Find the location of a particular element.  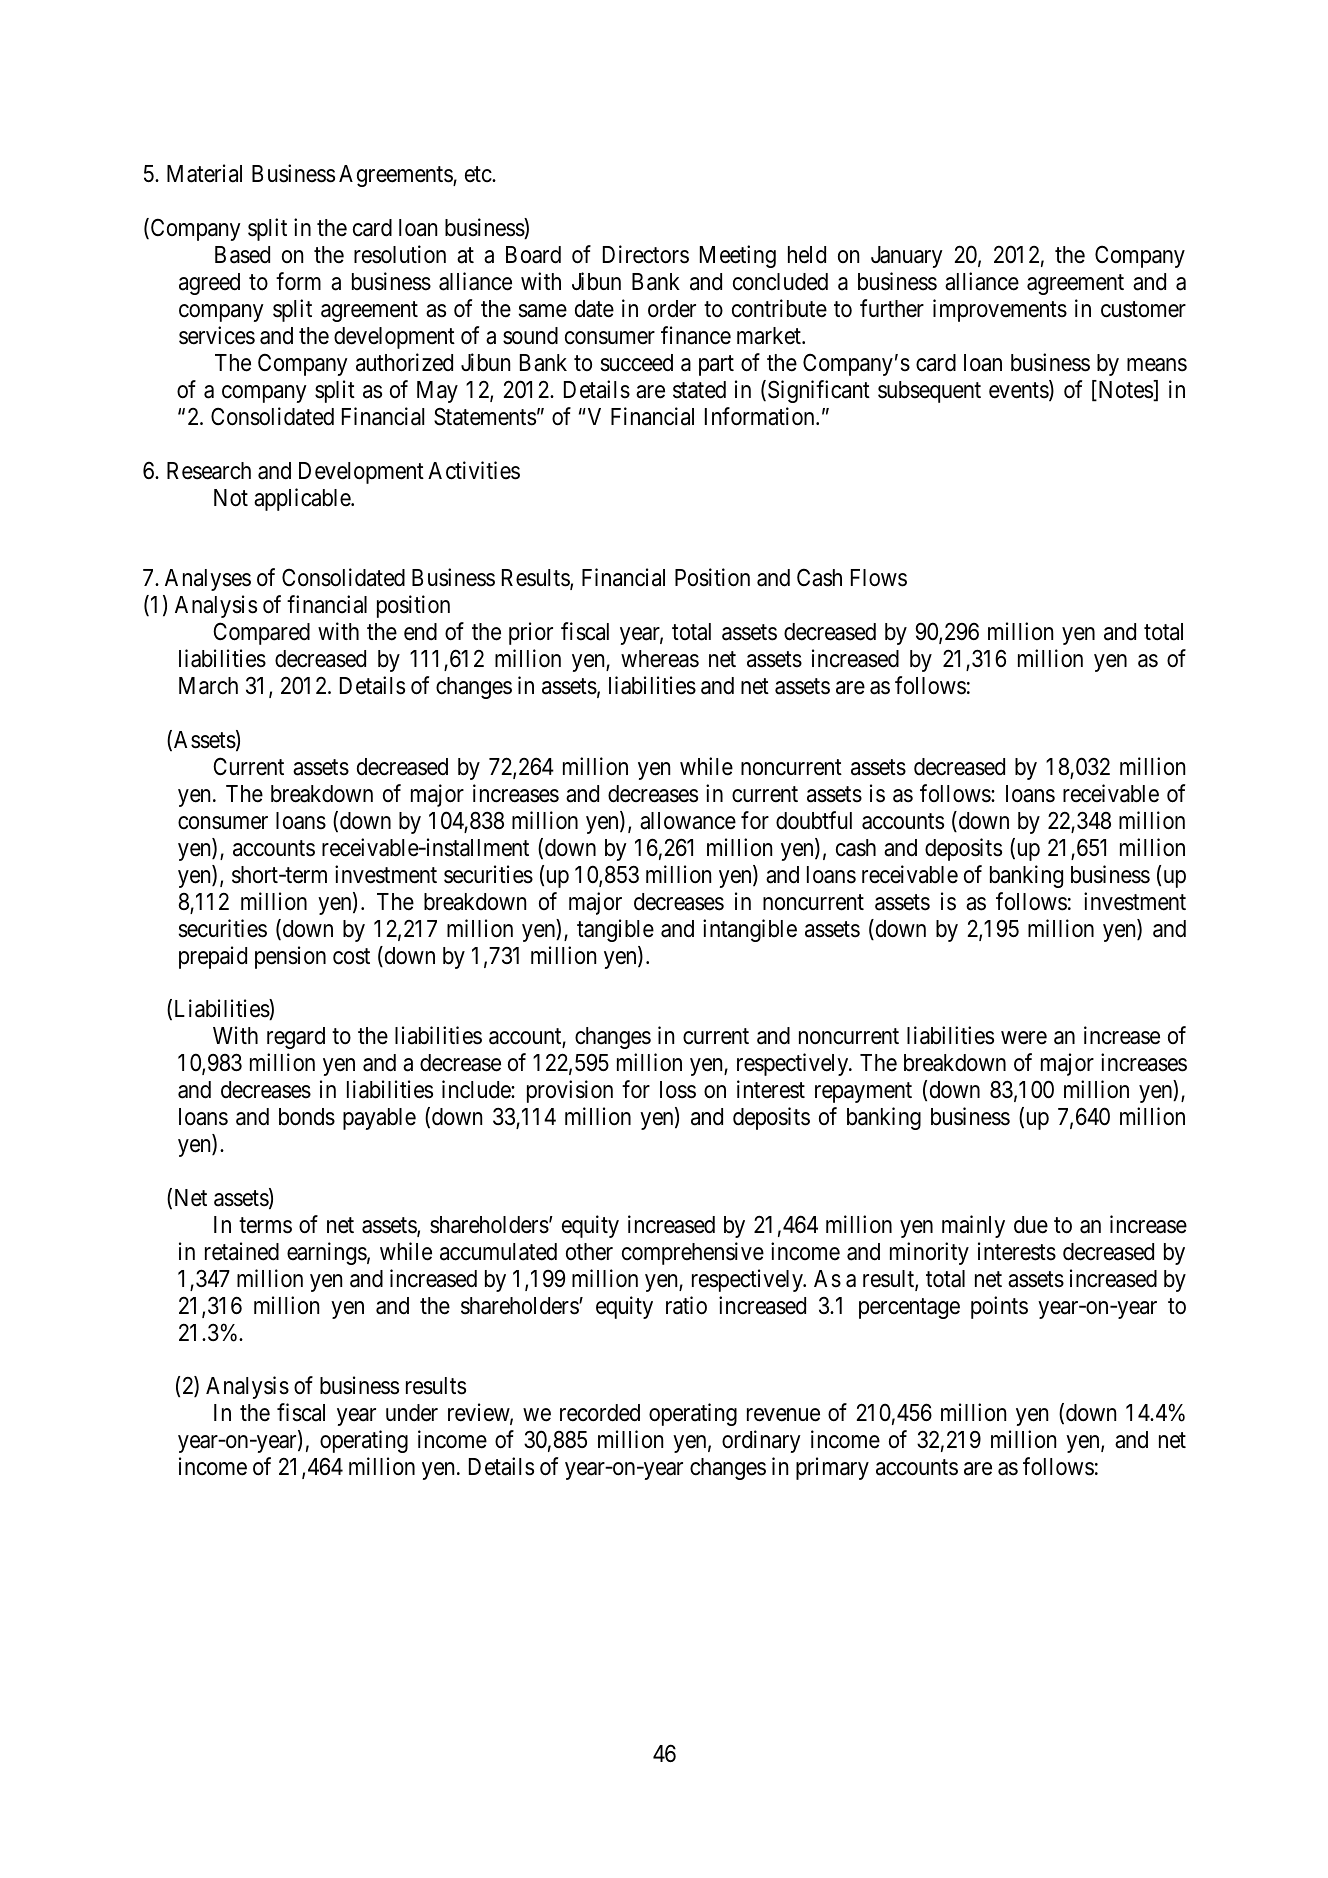

Directors is located at coordinates (646, 254).
